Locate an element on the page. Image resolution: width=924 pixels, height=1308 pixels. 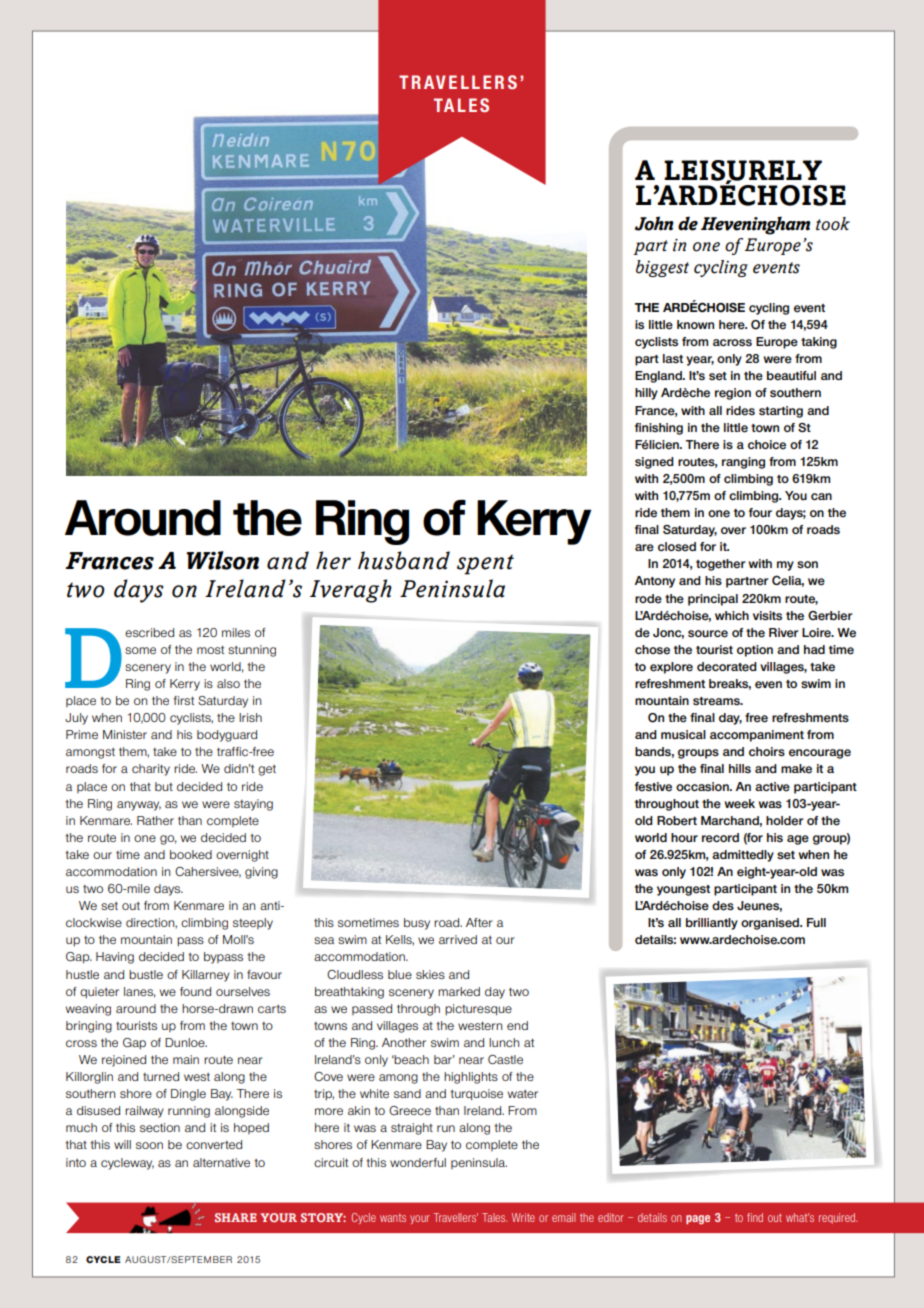
Travellers is located at coordinates (456, 1217).
